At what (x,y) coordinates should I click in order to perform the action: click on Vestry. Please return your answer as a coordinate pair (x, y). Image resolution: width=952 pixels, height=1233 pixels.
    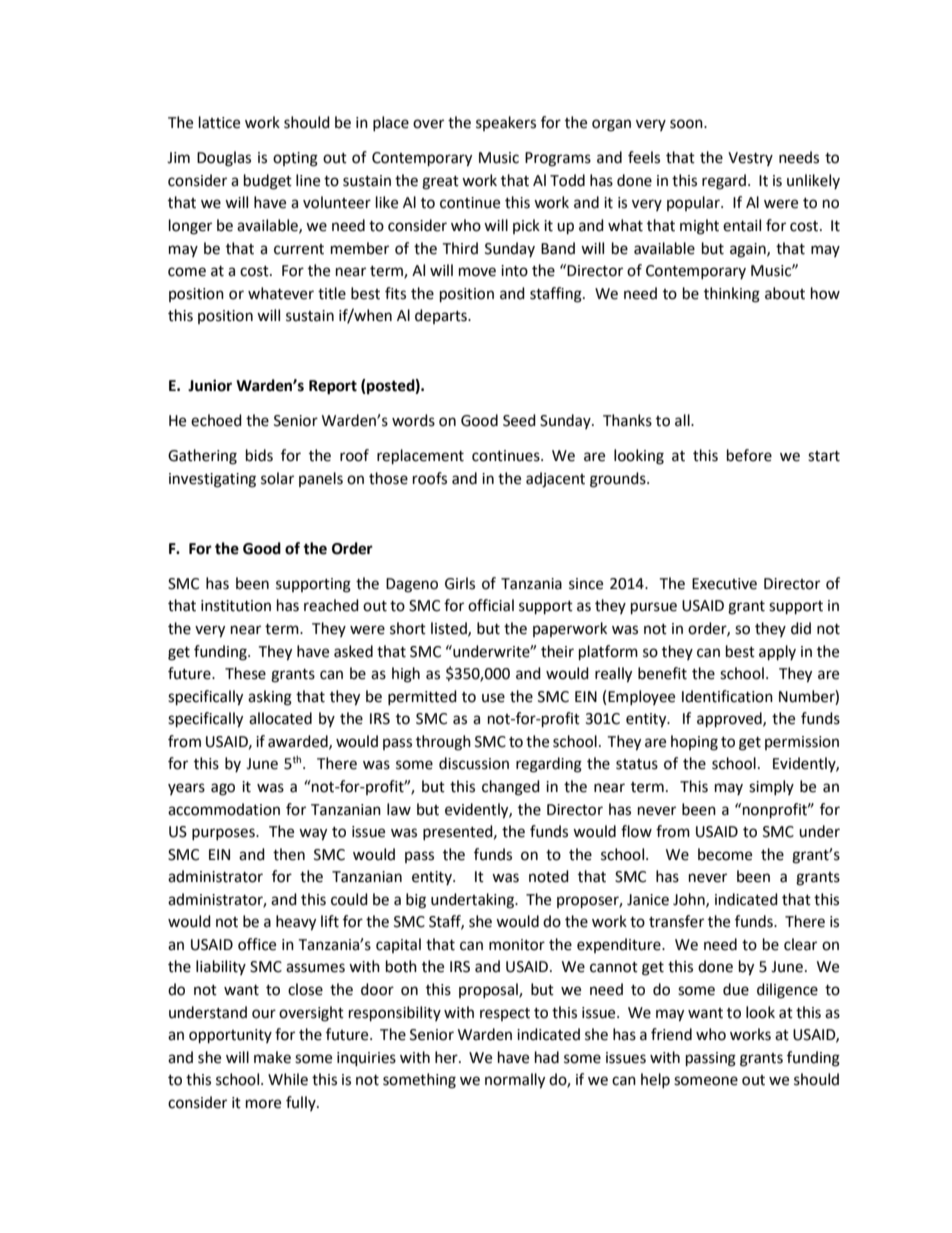
    Looking at the image, I should click on (750, 159).
